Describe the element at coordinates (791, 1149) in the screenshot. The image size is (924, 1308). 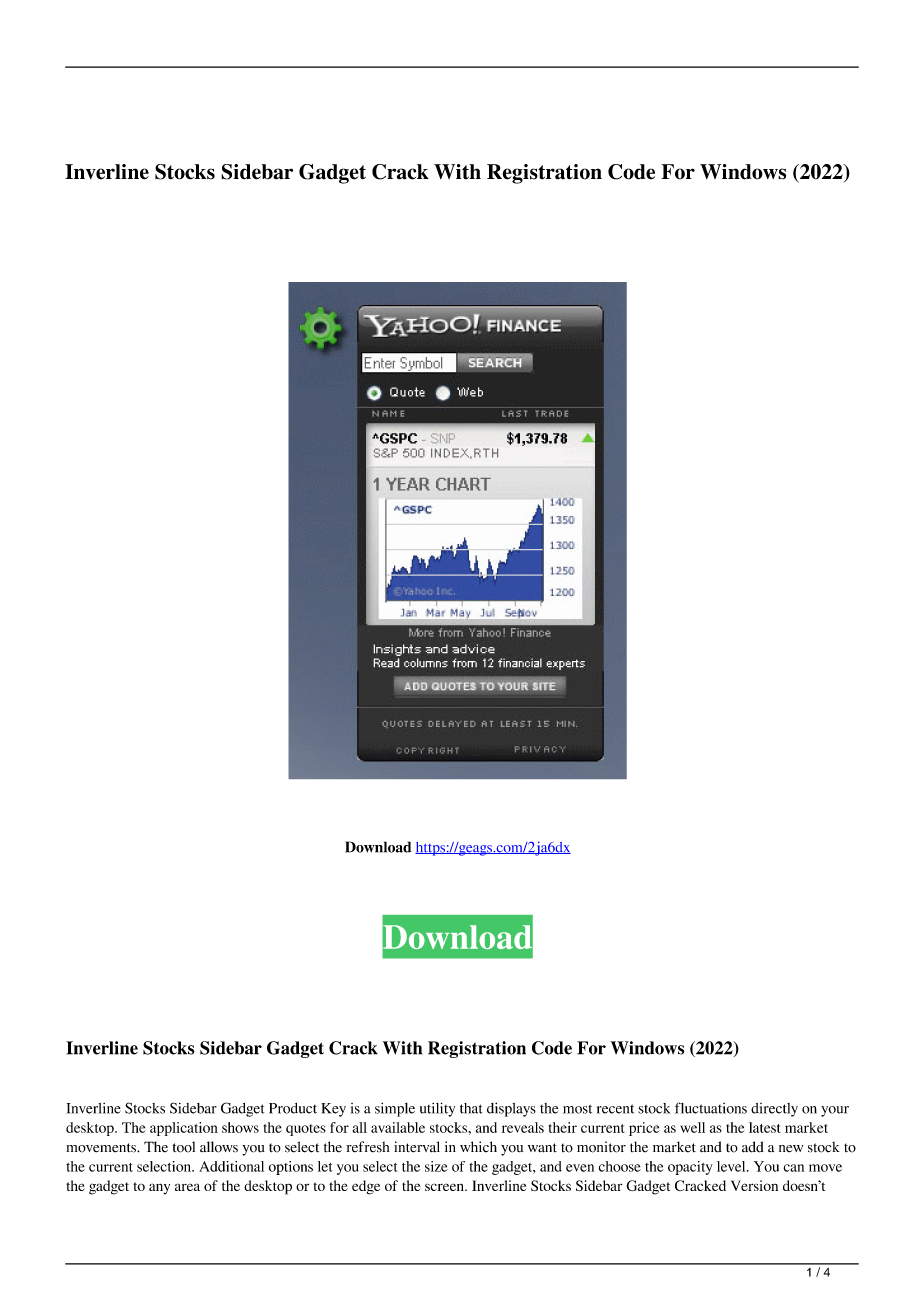
I see `new` at that location.
